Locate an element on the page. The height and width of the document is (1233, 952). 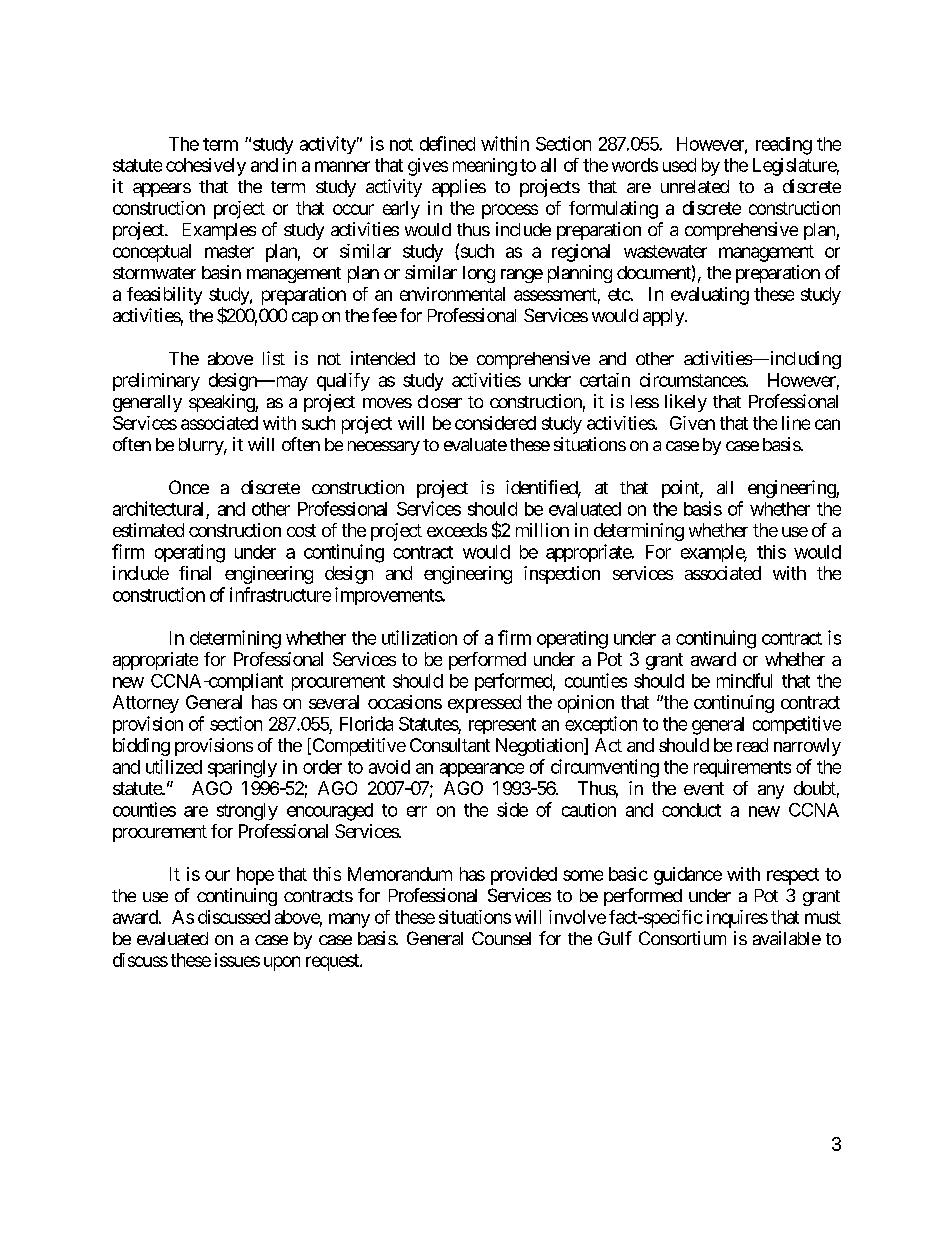
meaning is located at coordinates (485, 167).
